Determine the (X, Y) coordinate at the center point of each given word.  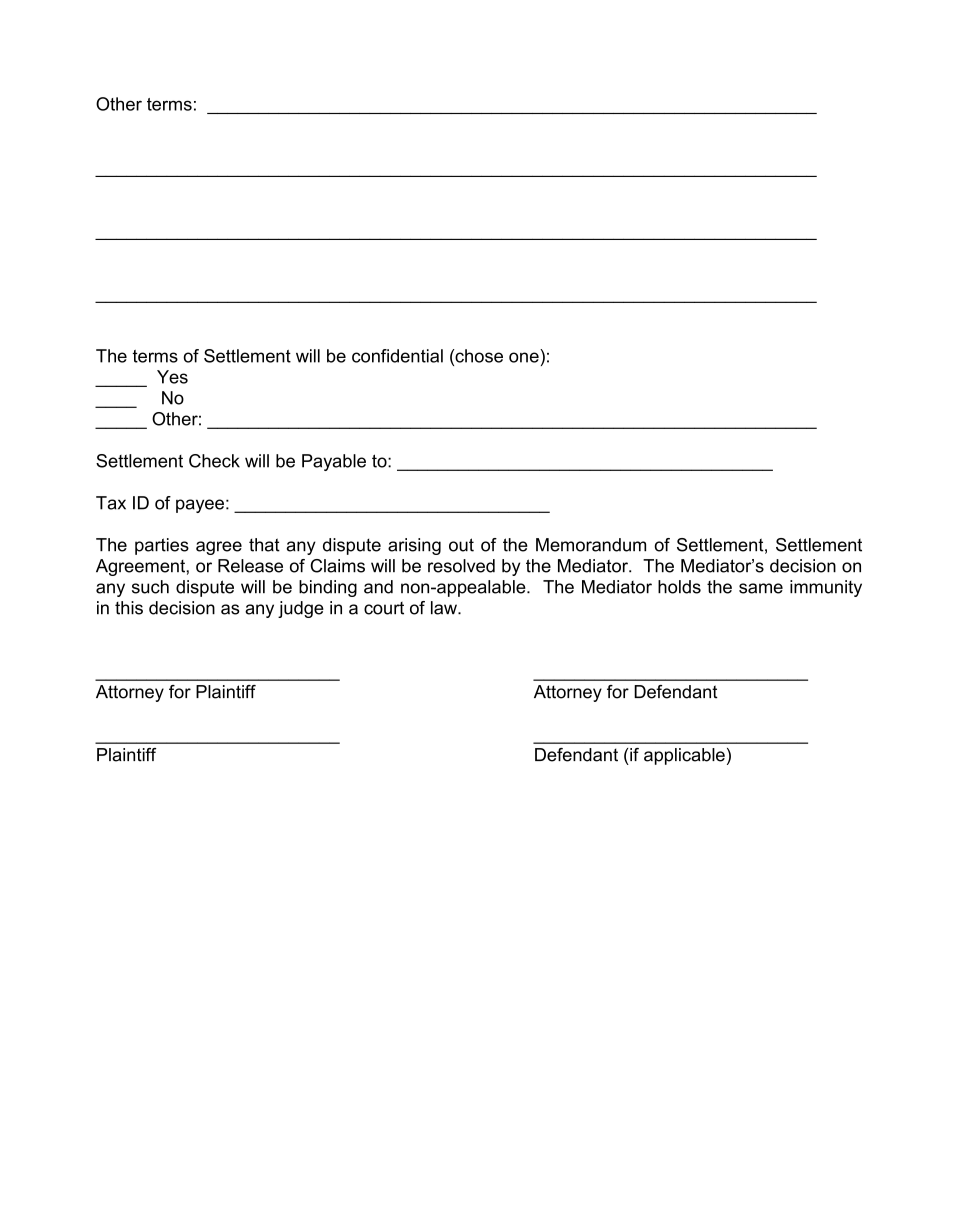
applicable (684, 756)
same (761, 588)
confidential (397, 356)
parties (162, 546)
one (524, 357)
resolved (461, 566)
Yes (172, 377)
